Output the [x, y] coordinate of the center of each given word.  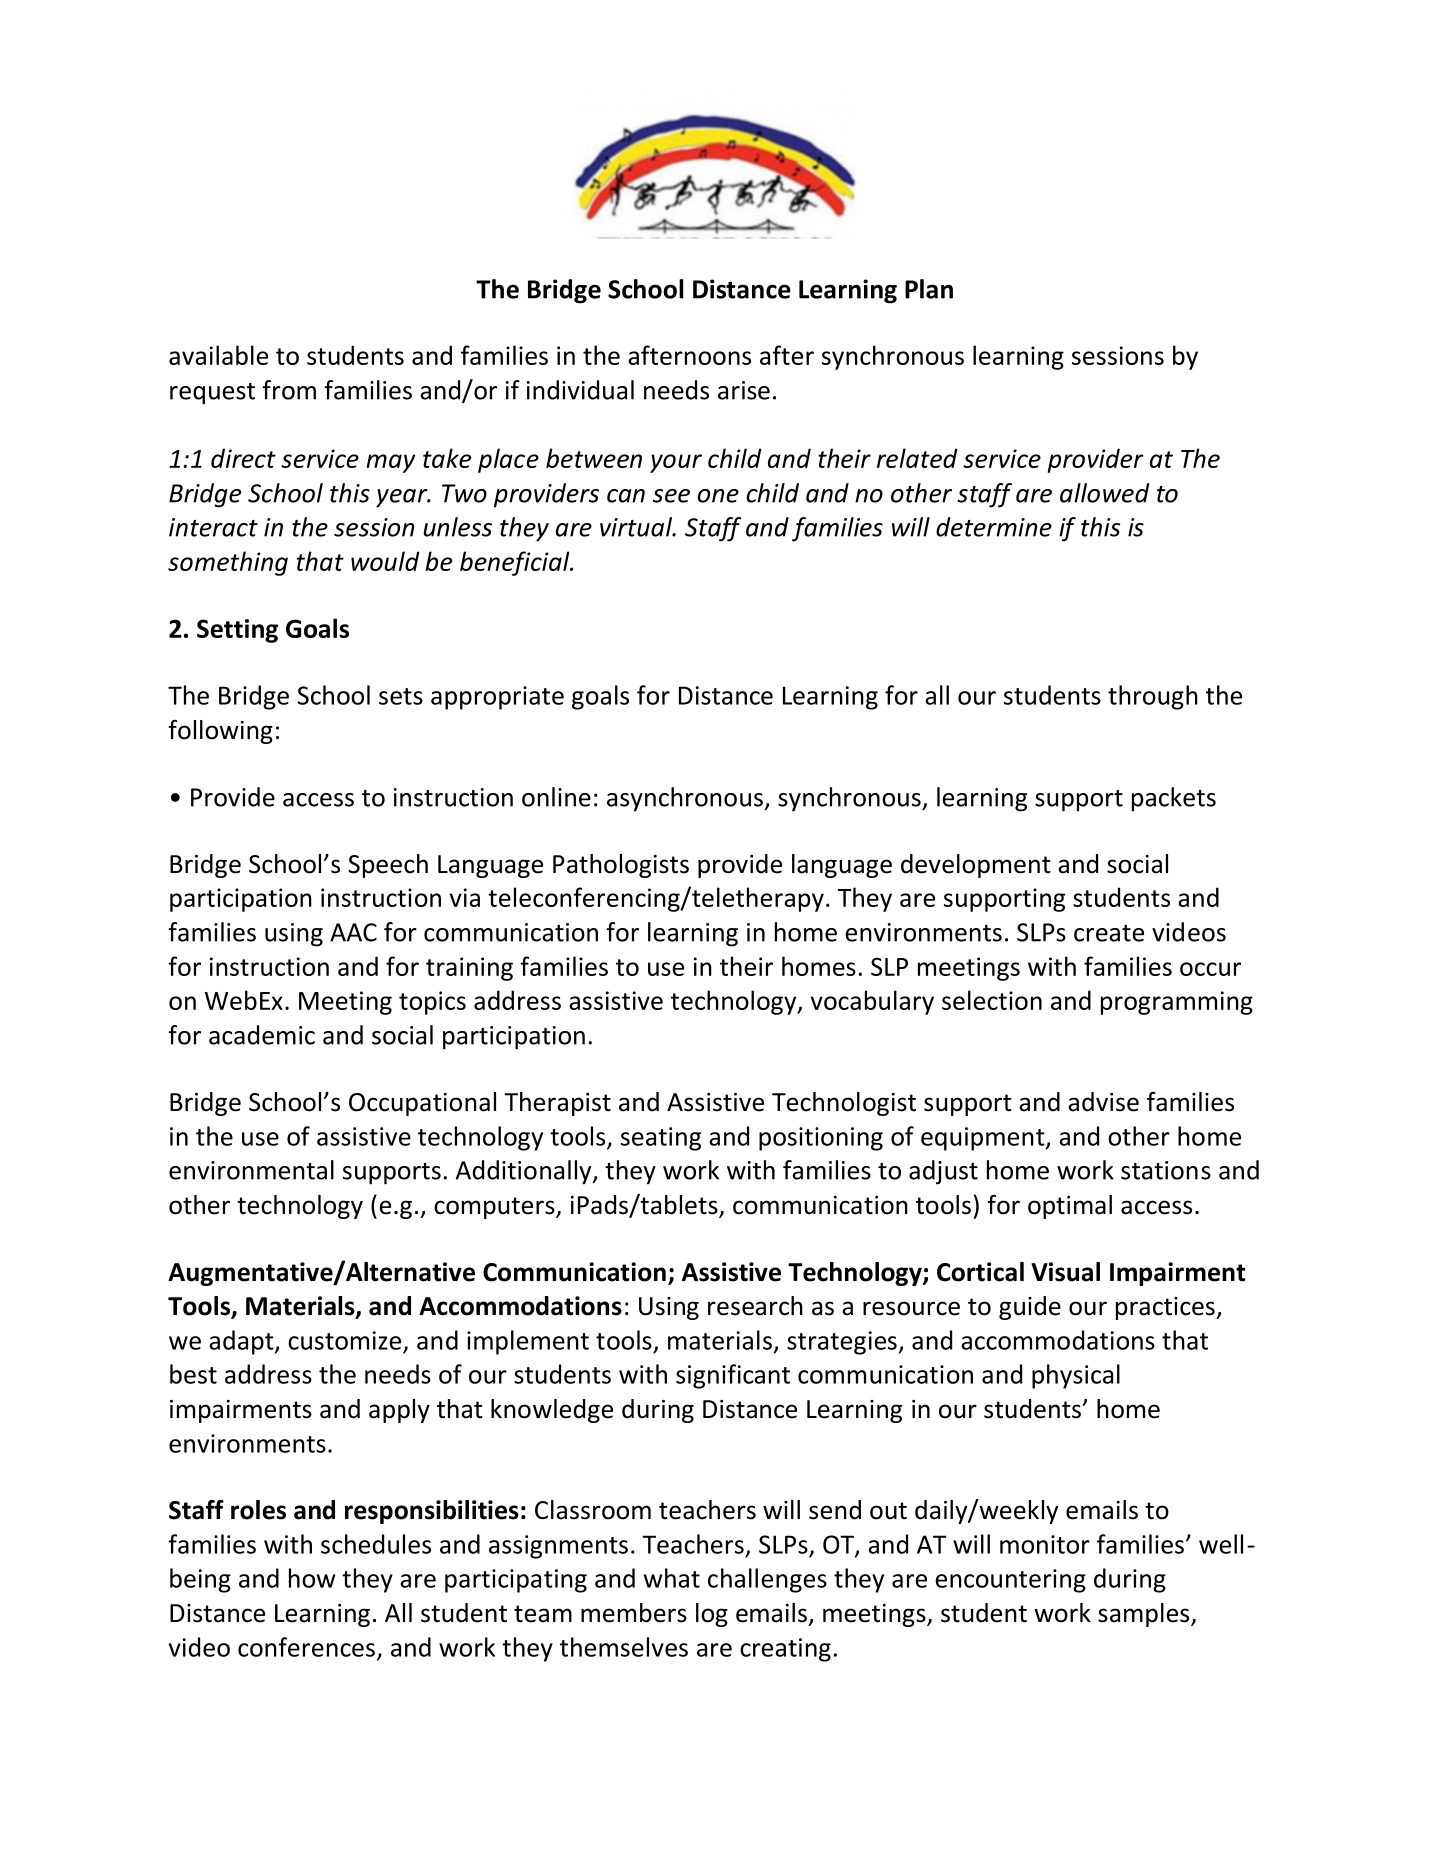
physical [1076, 1376]
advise [1103, 1102]
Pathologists [621, 866]
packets [1174, 799]
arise [744, 390]
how [312, 1578]
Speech [388, 866]
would [385, 561]
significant [733, 1376]
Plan [929, 289]
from [289, 390]
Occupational [422, 1104]
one [718, 496]
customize [344, 1340]
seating [661, 1139]
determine [994, 527]
